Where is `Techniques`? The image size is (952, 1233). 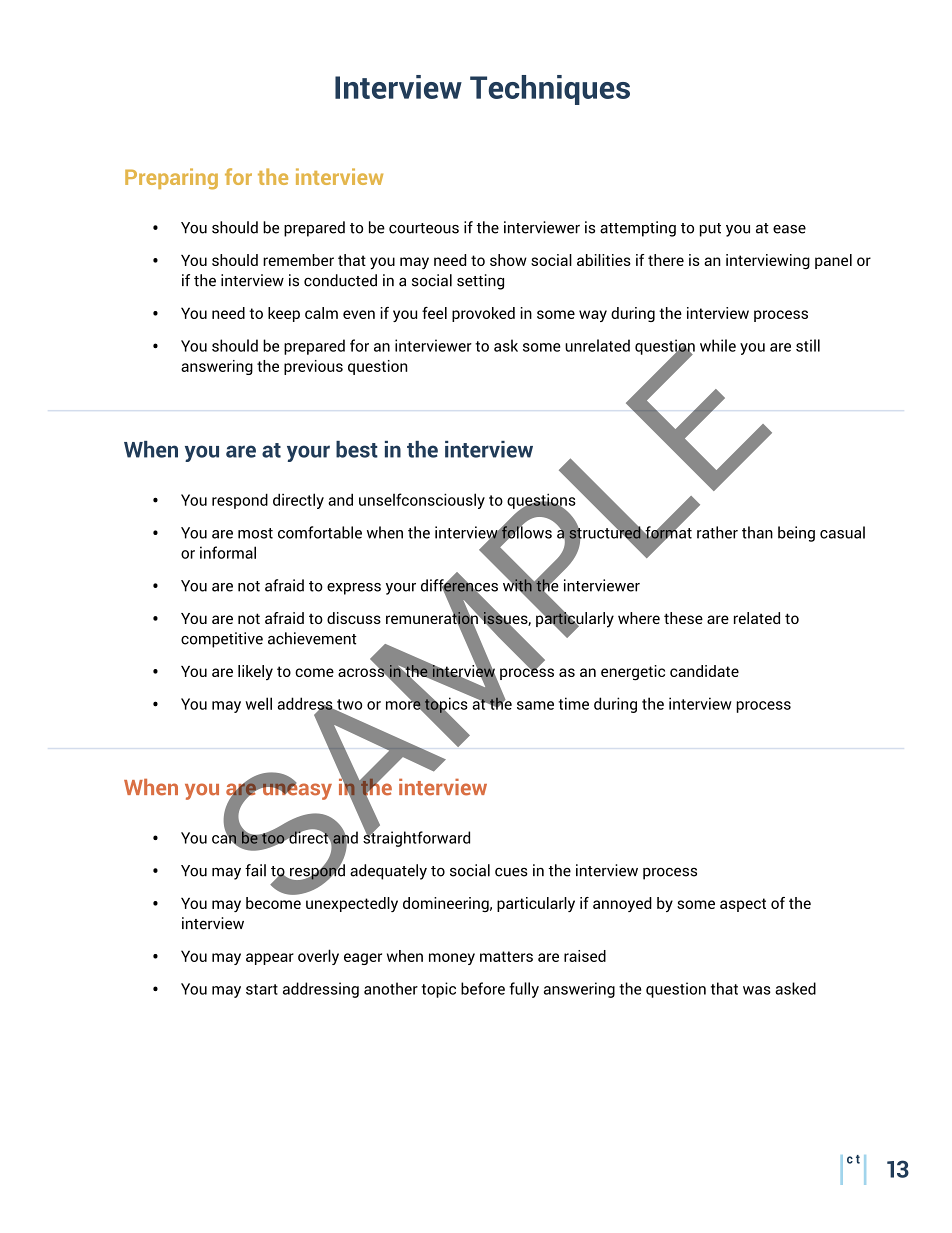 Techniques is located at coordinates (550, 90).
